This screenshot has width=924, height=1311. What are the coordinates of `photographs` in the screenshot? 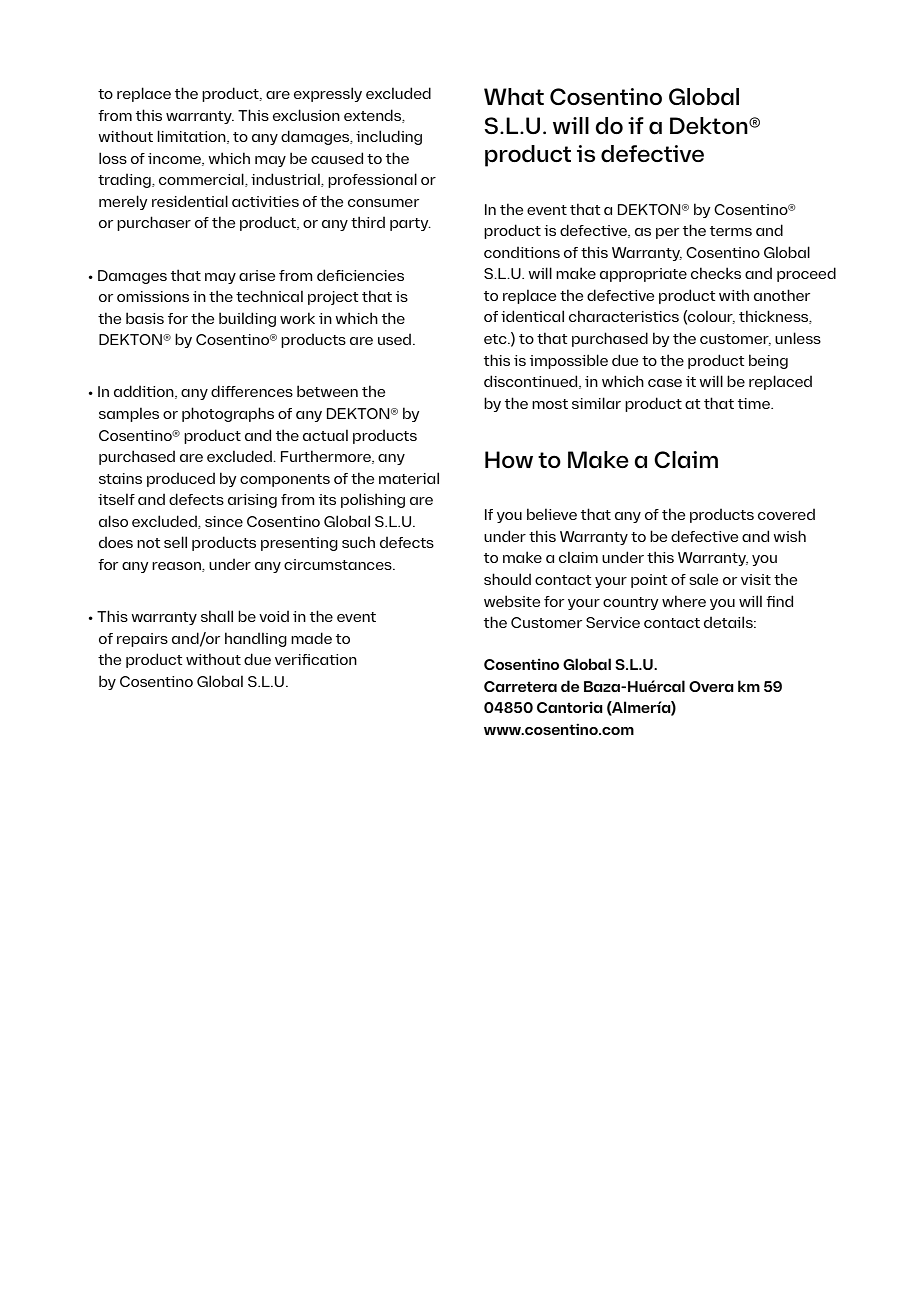 It's located at (228, 414).
